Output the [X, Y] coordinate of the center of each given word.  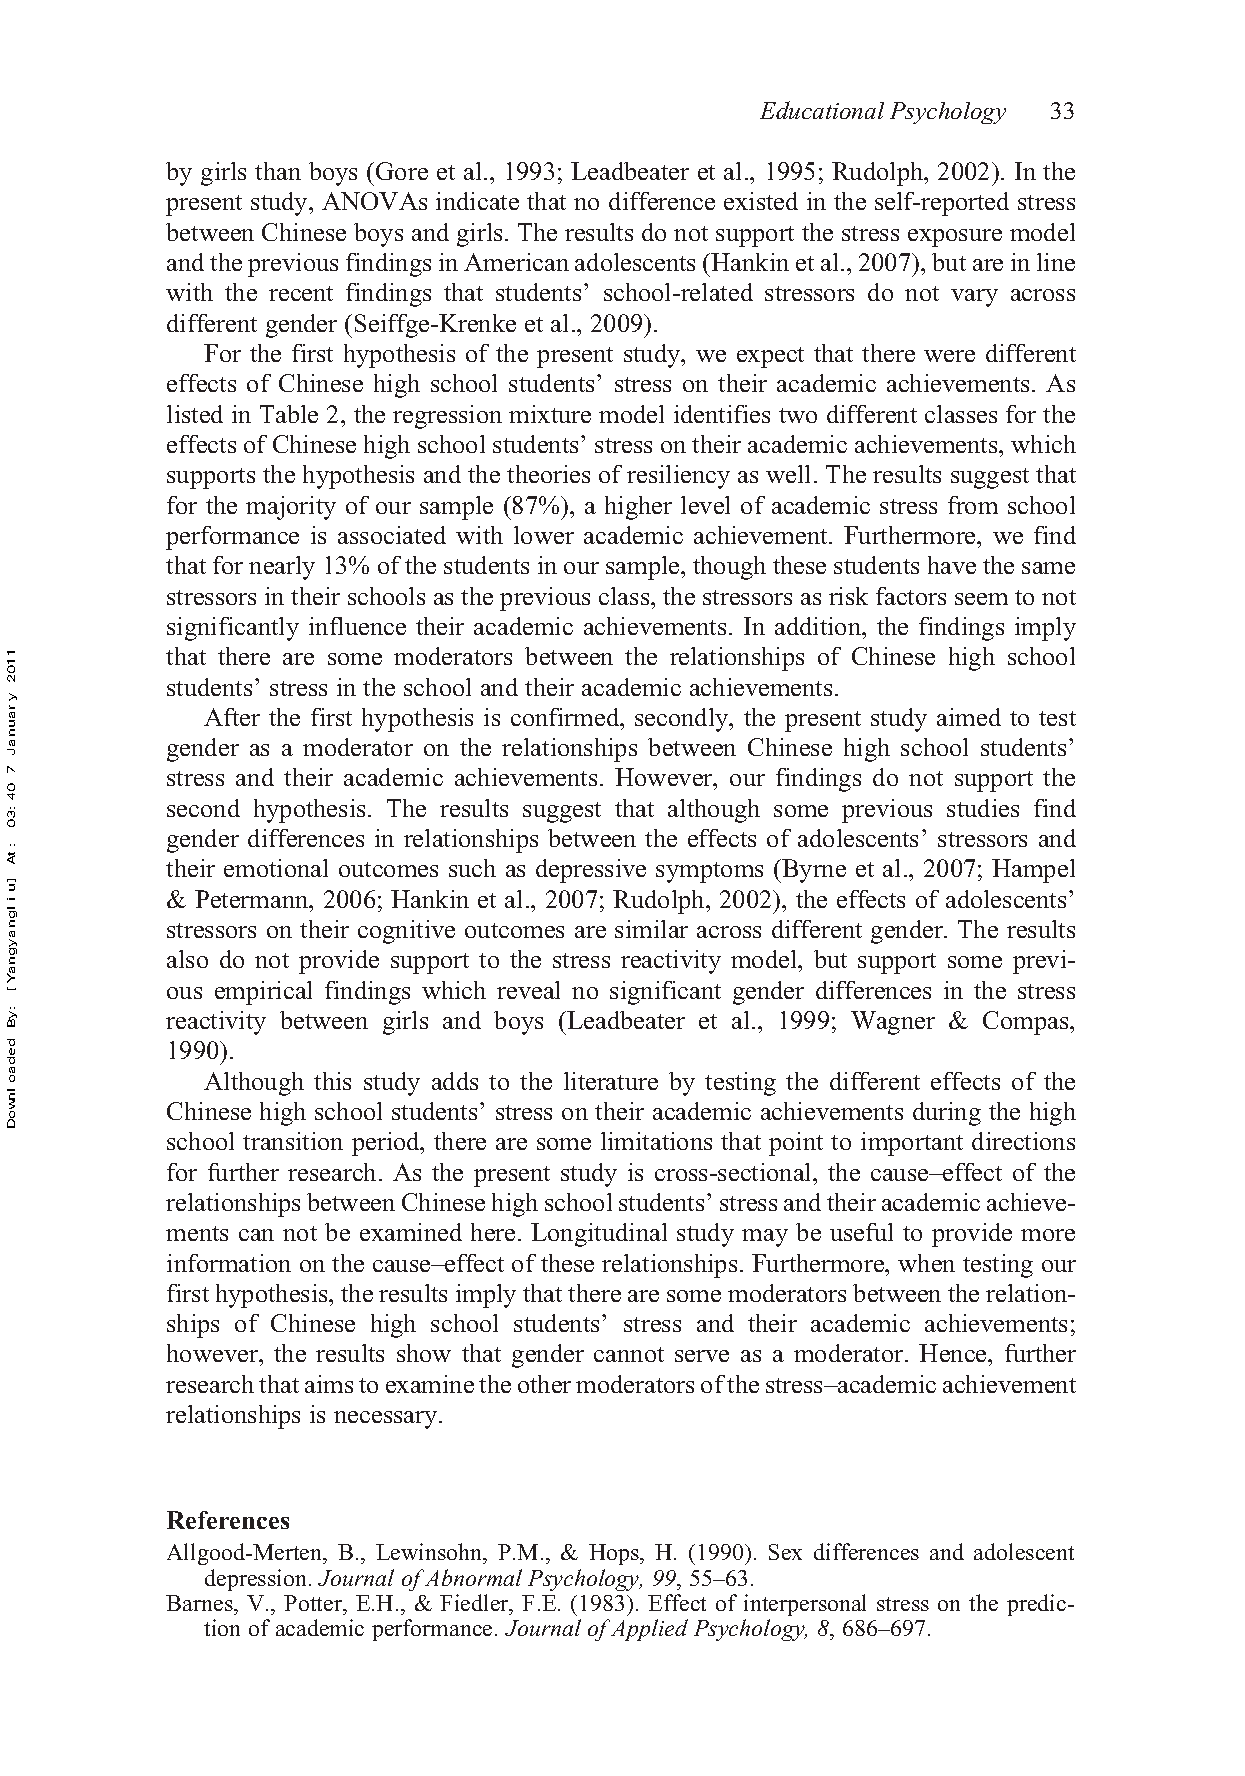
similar [651, 929]
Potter [314, 1603]
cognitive [406, 932]
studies [983, 808]
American [516, 262]
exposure [955, 238]
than [278, 171]
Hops [615, 1554]
